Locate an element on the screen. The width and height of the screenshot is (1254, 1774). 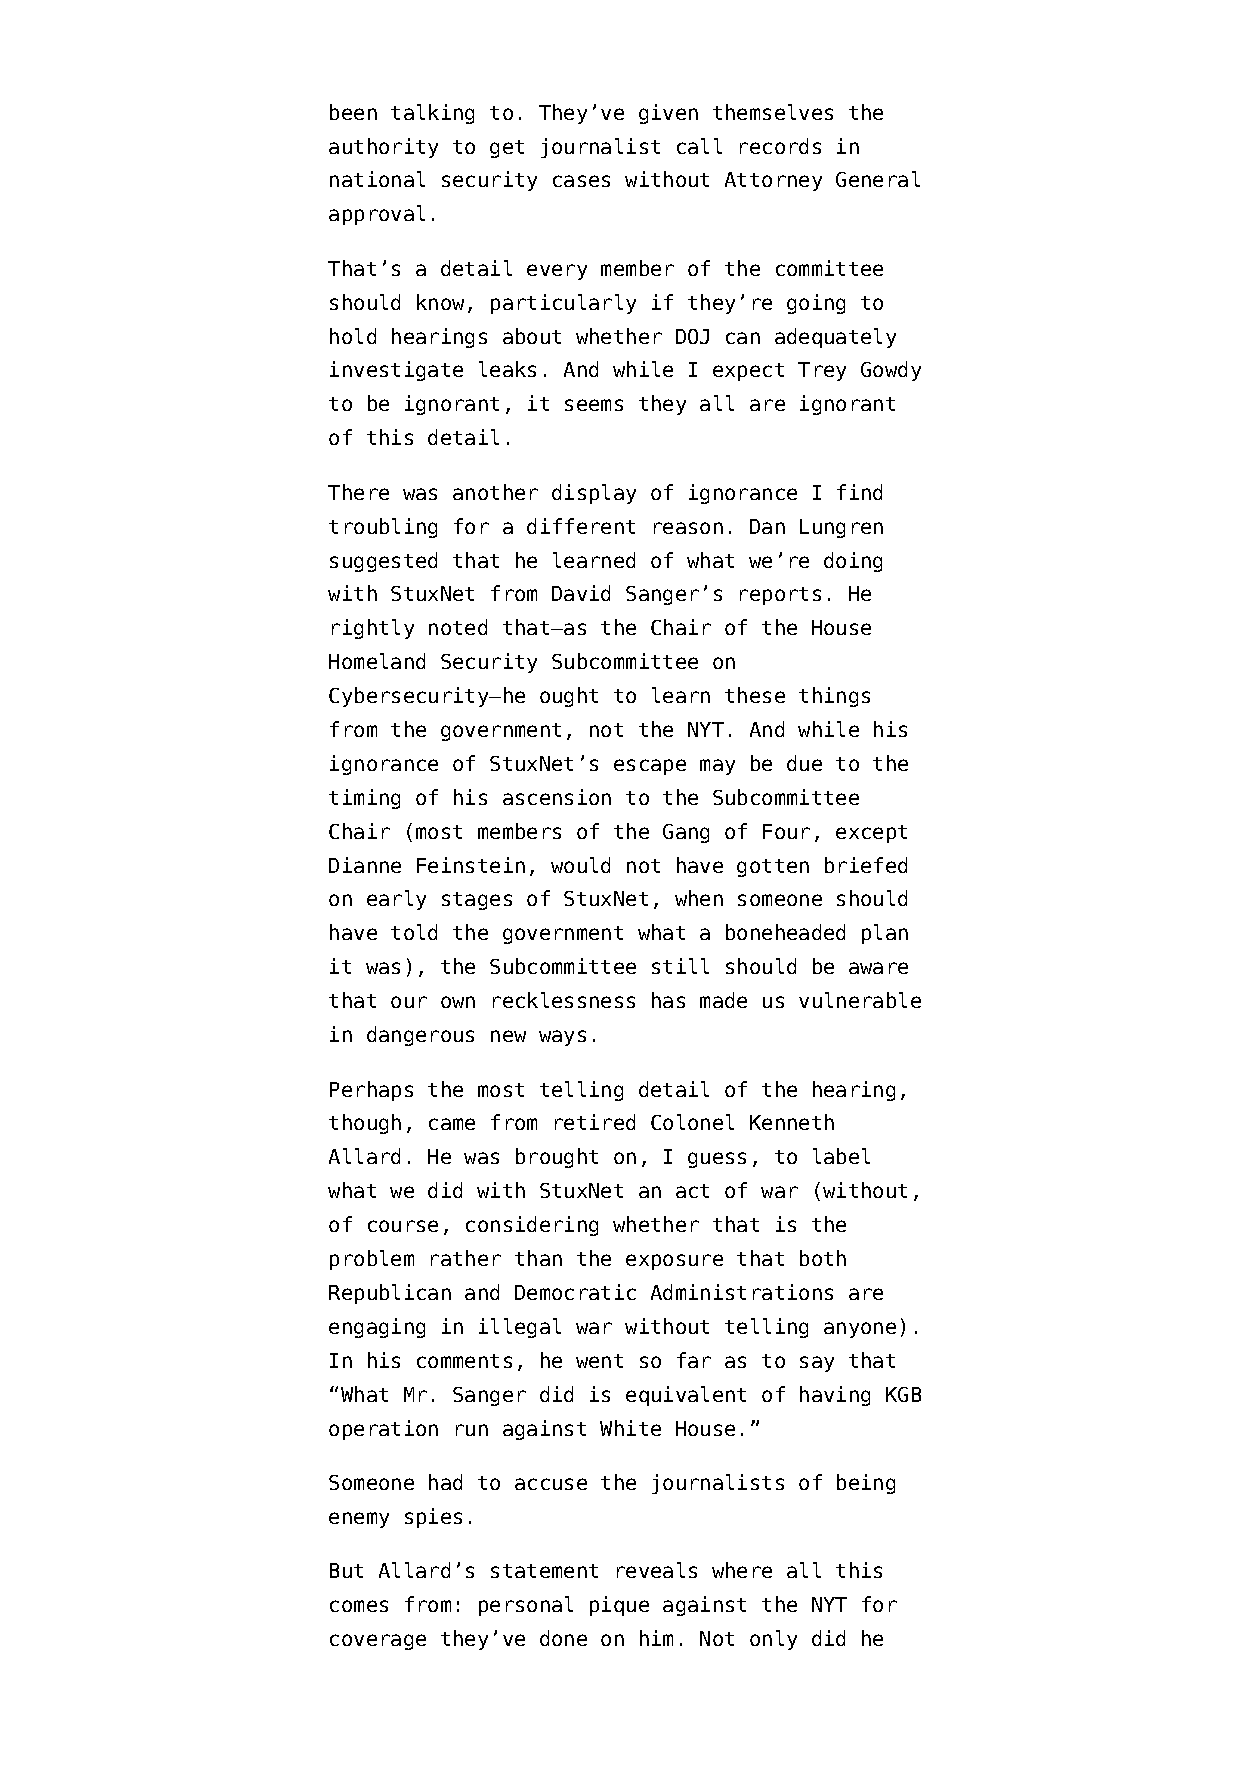
pique is located at coordinates (619, 1606).
